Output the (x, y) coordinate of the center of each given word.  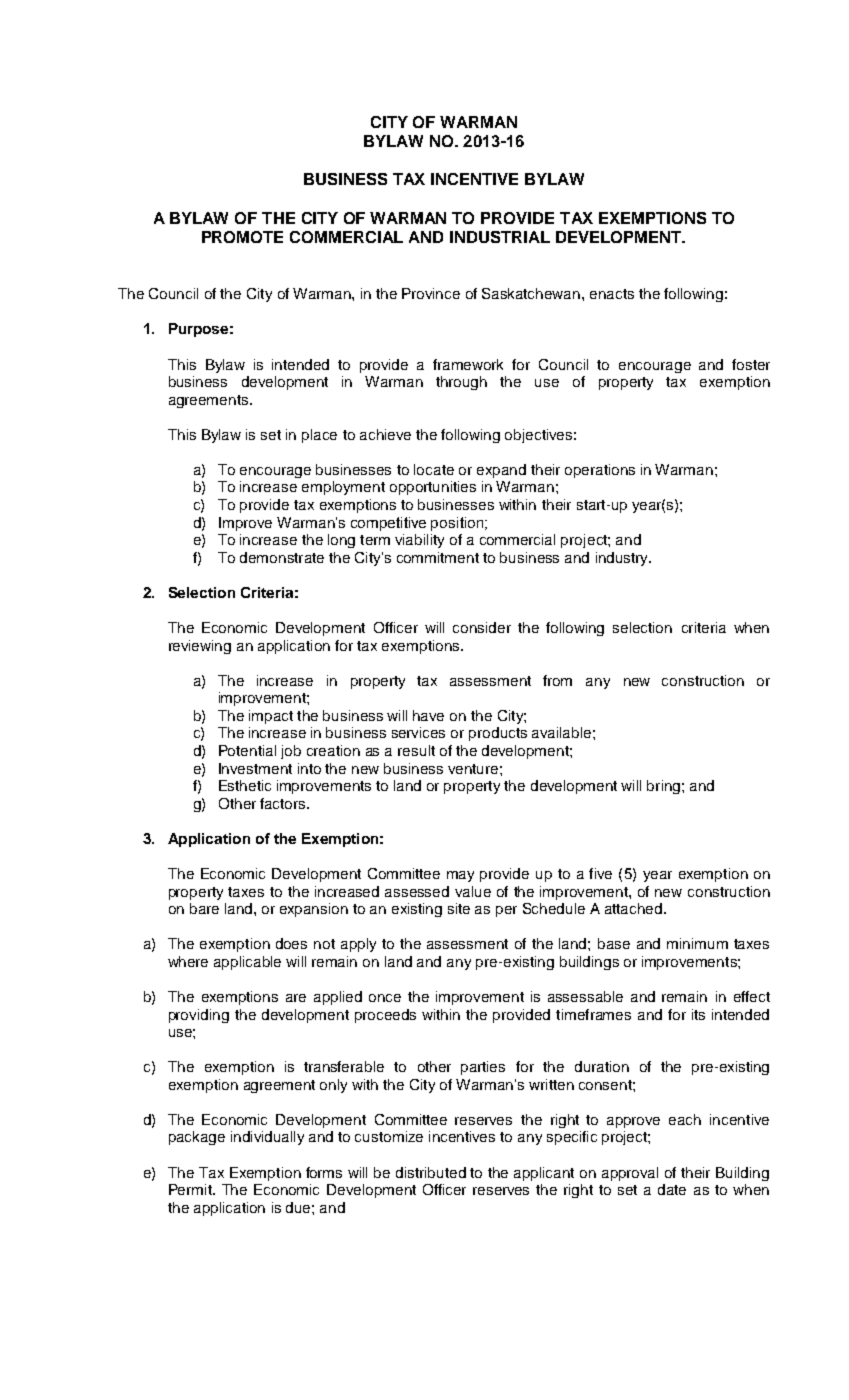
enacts (612, 294)
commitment (438, 557)
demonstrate (282, 557)
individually (267, 1138)
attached (633, 908)
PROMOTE (242, 237)
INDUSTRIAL (500, 237)
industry (623, 559)
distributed (431, 1172)
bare (204, 908)
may (460, 876)
